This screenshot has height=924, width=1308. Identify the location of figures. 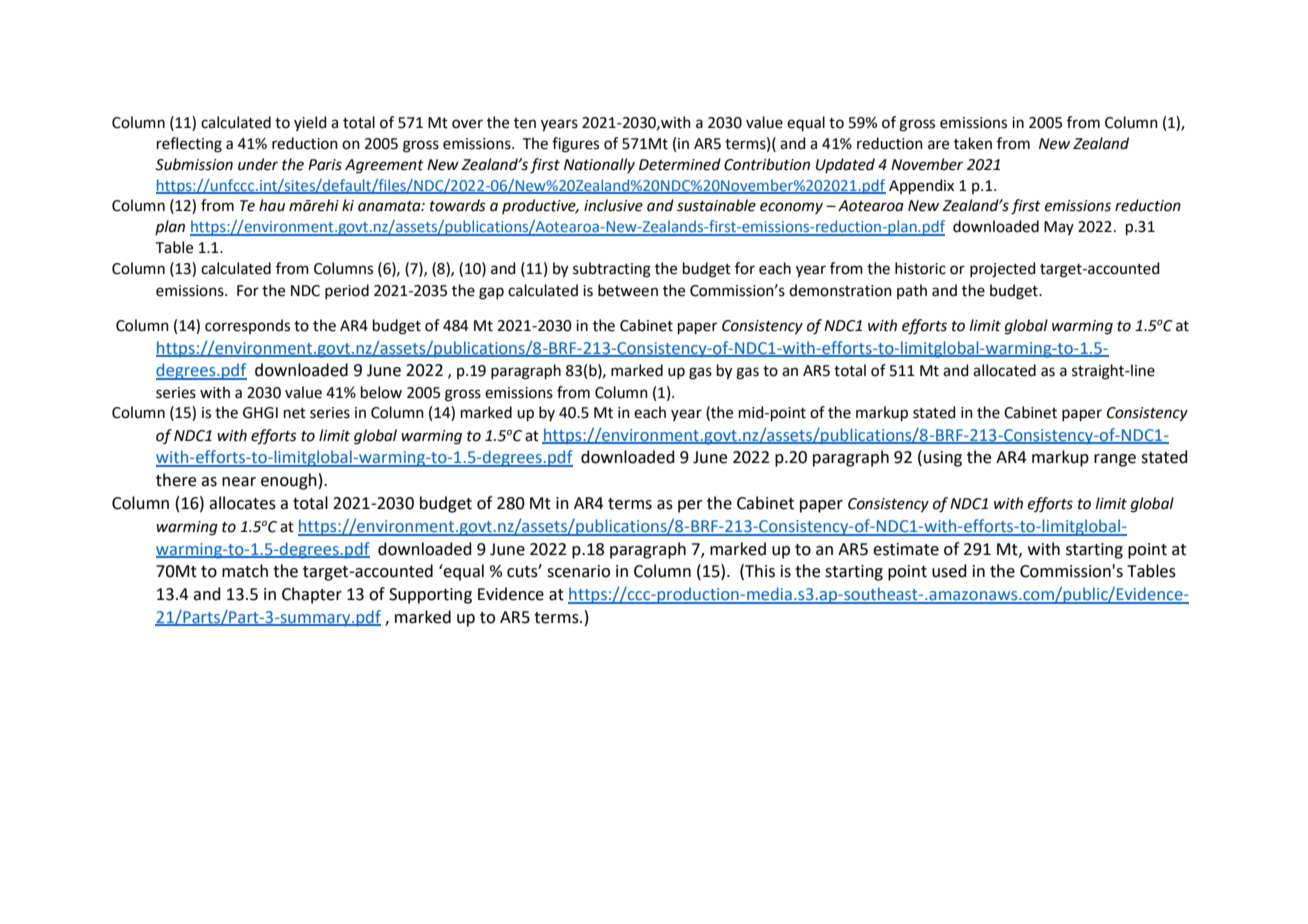
(575, 145).
